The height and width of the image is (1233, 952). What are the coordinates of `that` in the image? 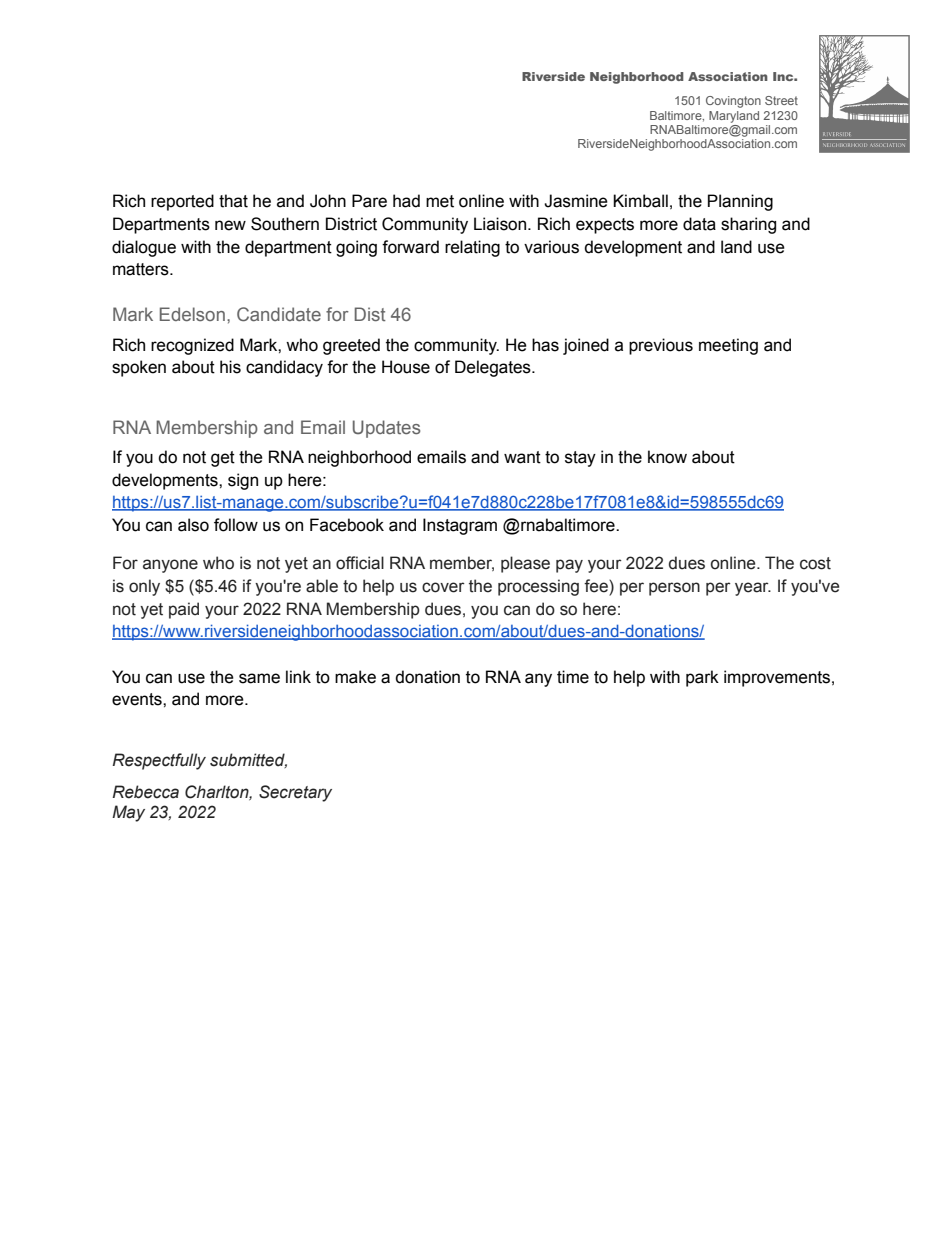 It's located at (233, 201).
